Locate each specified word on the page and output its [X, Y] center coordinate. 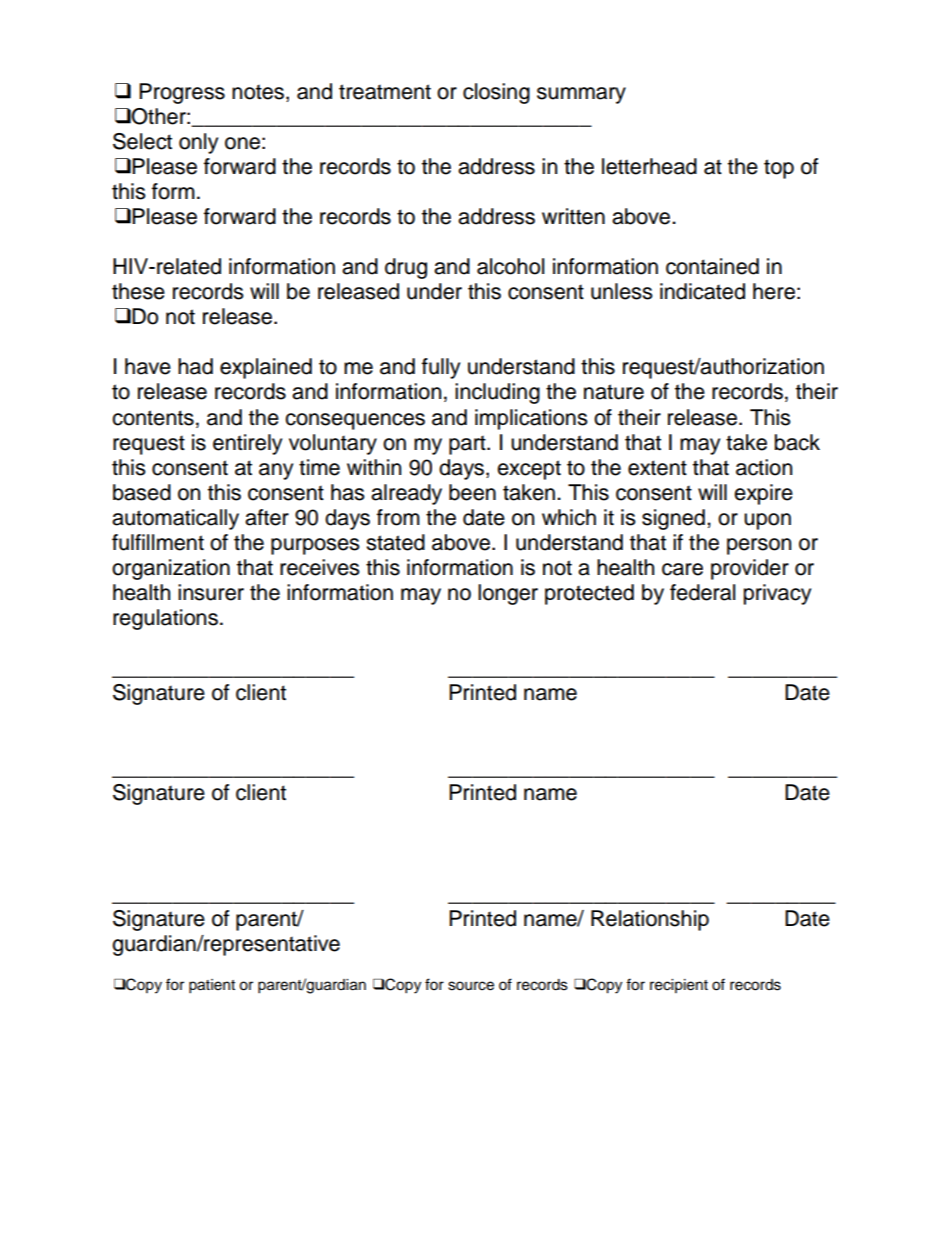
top [779, 169]
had [195, 366]
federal [702, 592]
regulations [165, 619]
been [472, 492]
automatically [175, 519]
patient [212, 986]
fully [441, 368]
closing [496, 93]
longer [508, 594]
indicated [702, 291]
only [198, 143]
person [759, 546]
